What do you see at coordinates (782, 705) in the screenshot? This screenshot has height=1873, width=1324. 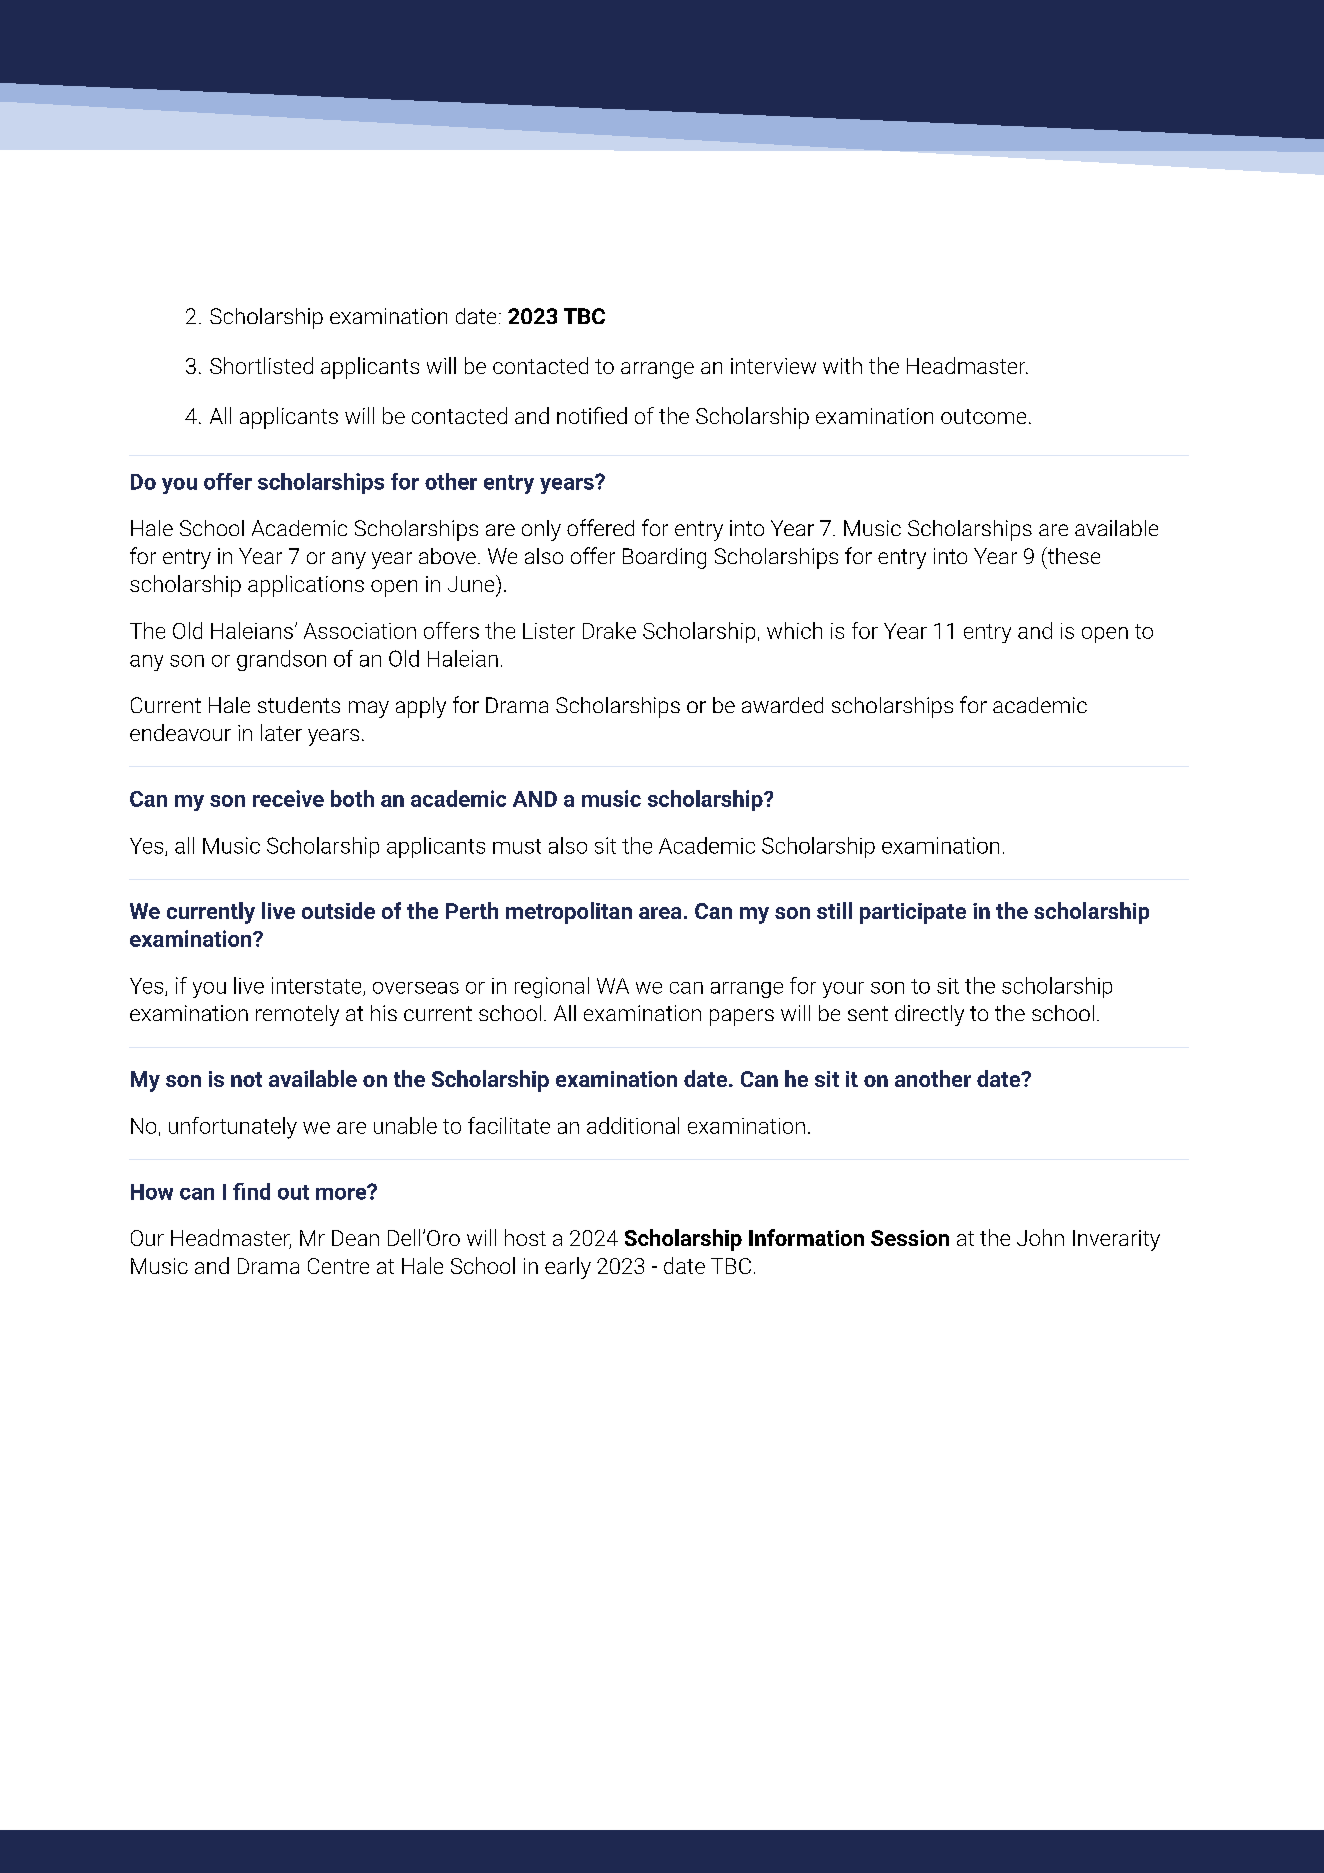 I see `awarded` at bounding box center [782, 705].
